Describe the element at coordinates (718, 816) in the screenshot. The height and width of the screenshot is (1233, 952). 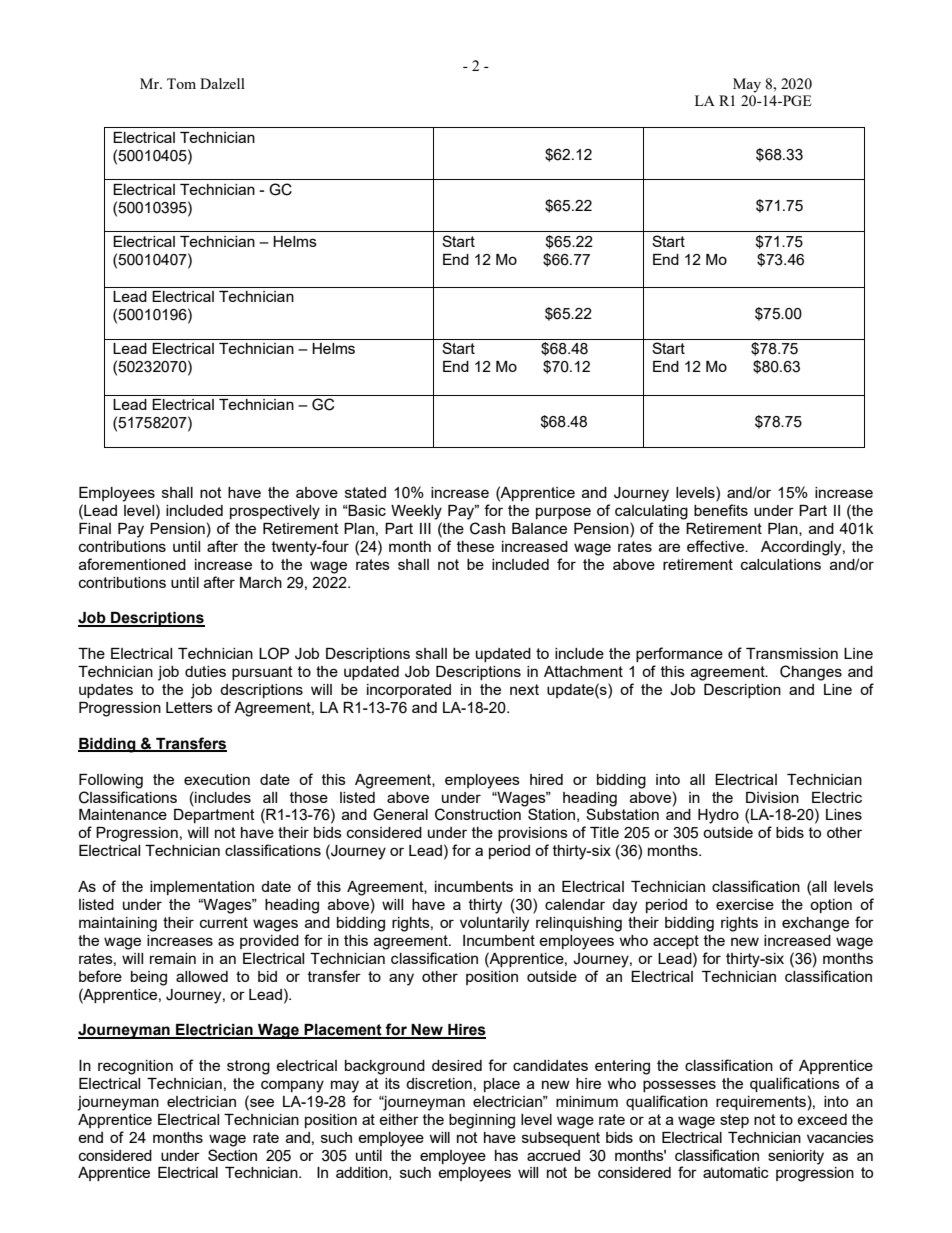
I see `Hydro` at that location.
